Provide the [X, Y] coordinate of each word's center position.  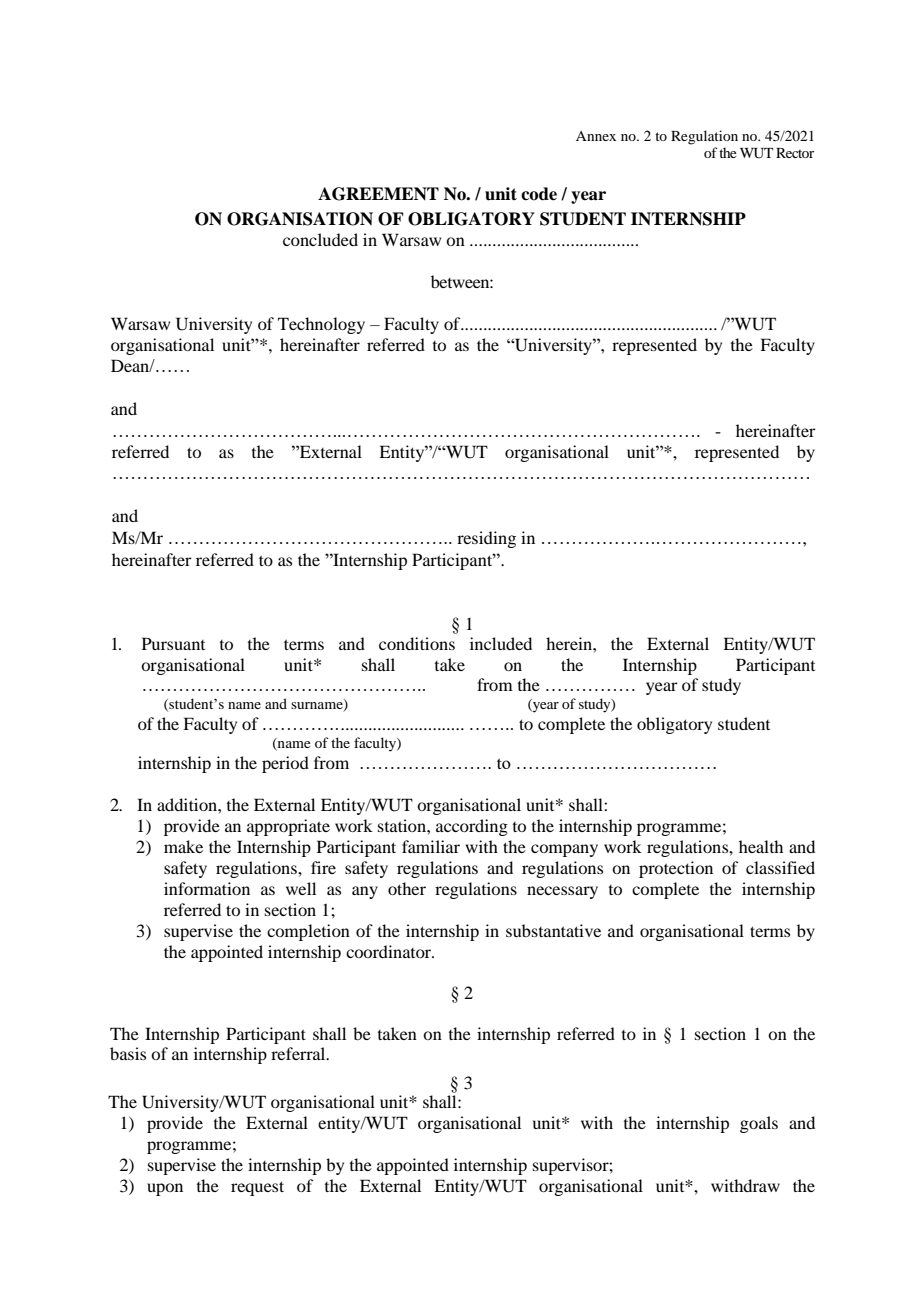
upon [165, 1189]
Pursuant [173, 643]
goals [759, 1124]
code [539, 194]
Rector [795, 153]
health [761, 846]
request [257, 1188]
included [501, 643]
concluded [320, 239]
